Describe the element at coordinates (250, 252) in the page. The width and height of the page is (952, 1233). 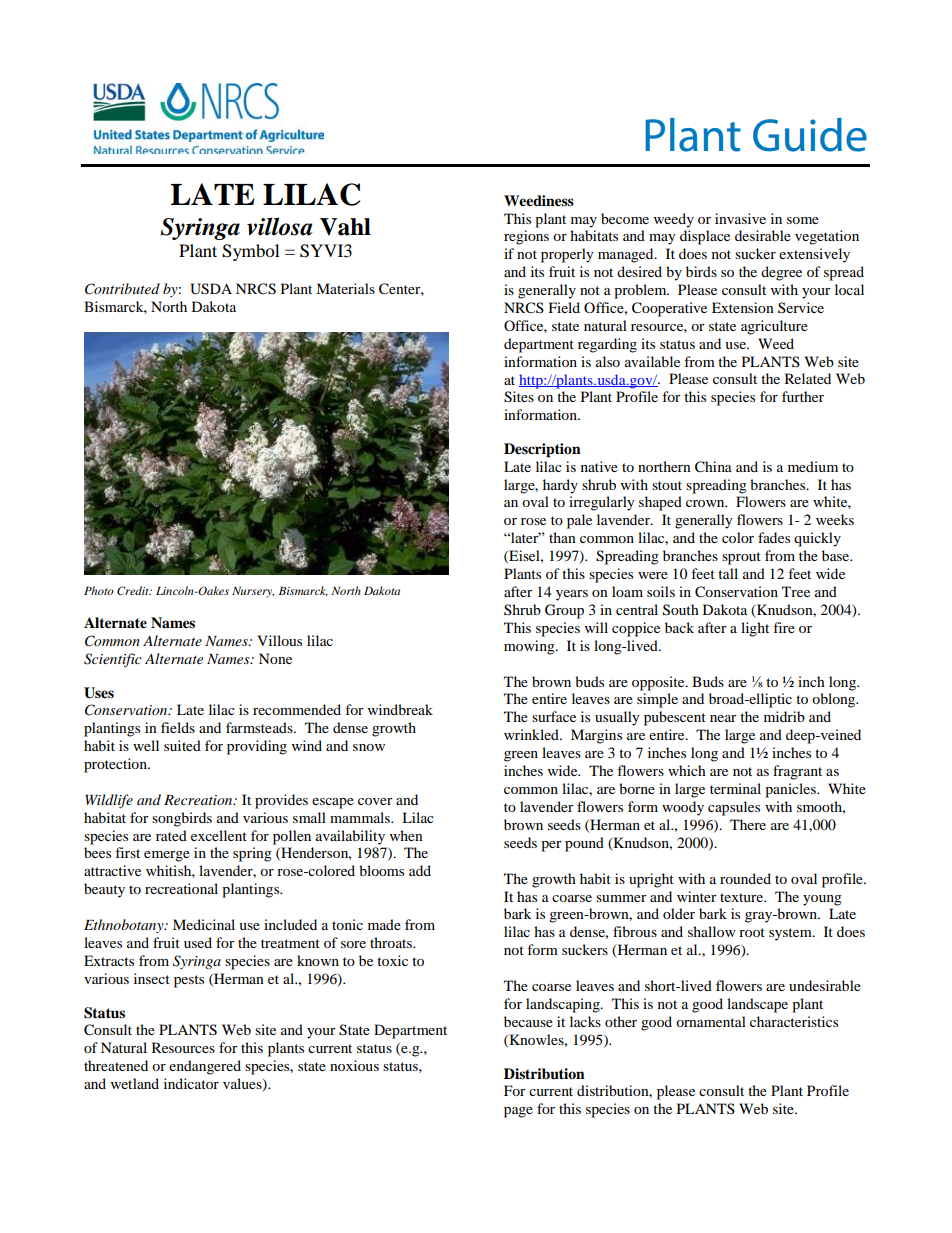
I see `Symbol` at that location.
